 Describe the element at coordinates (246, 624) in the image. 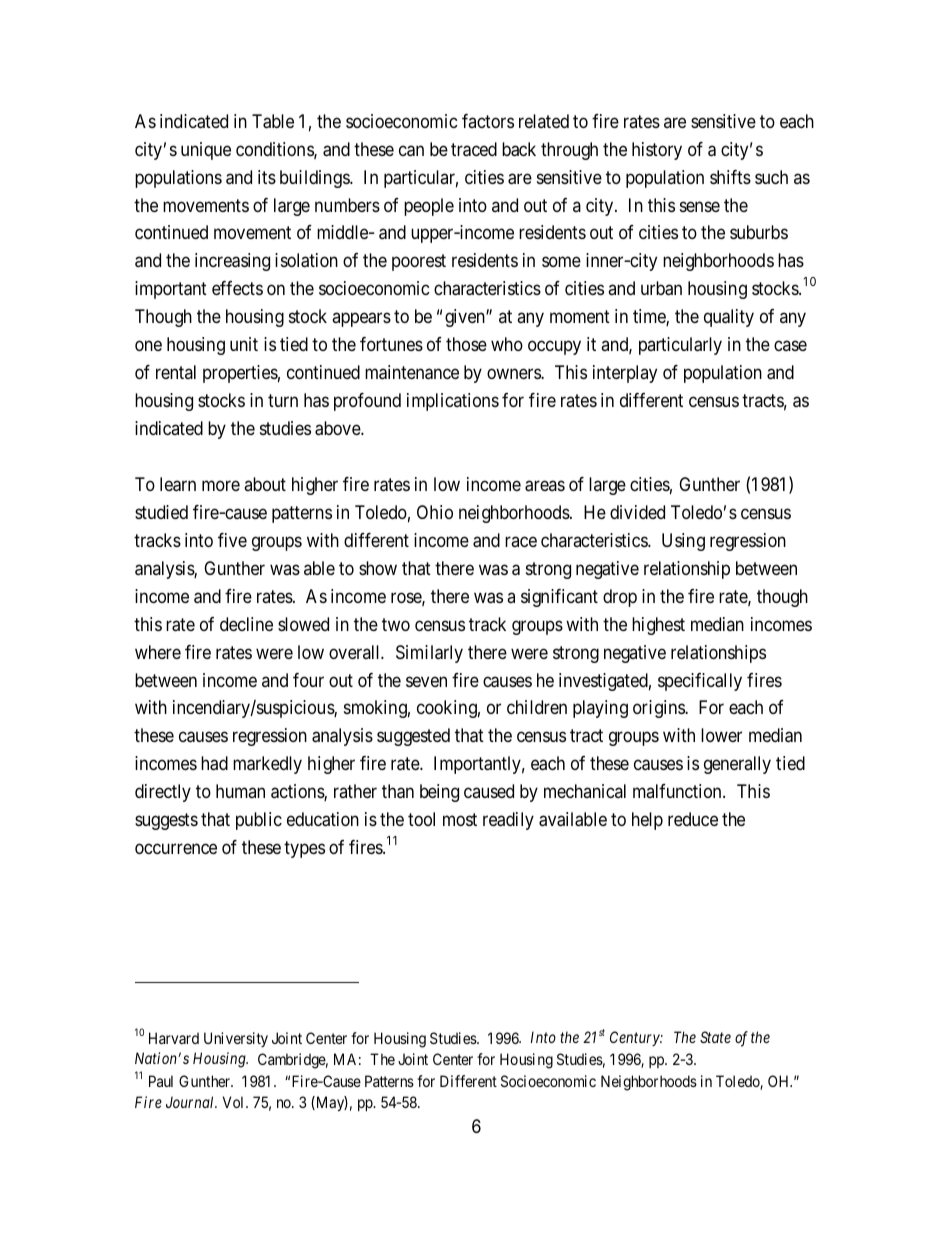

I see `decline` at that location.
